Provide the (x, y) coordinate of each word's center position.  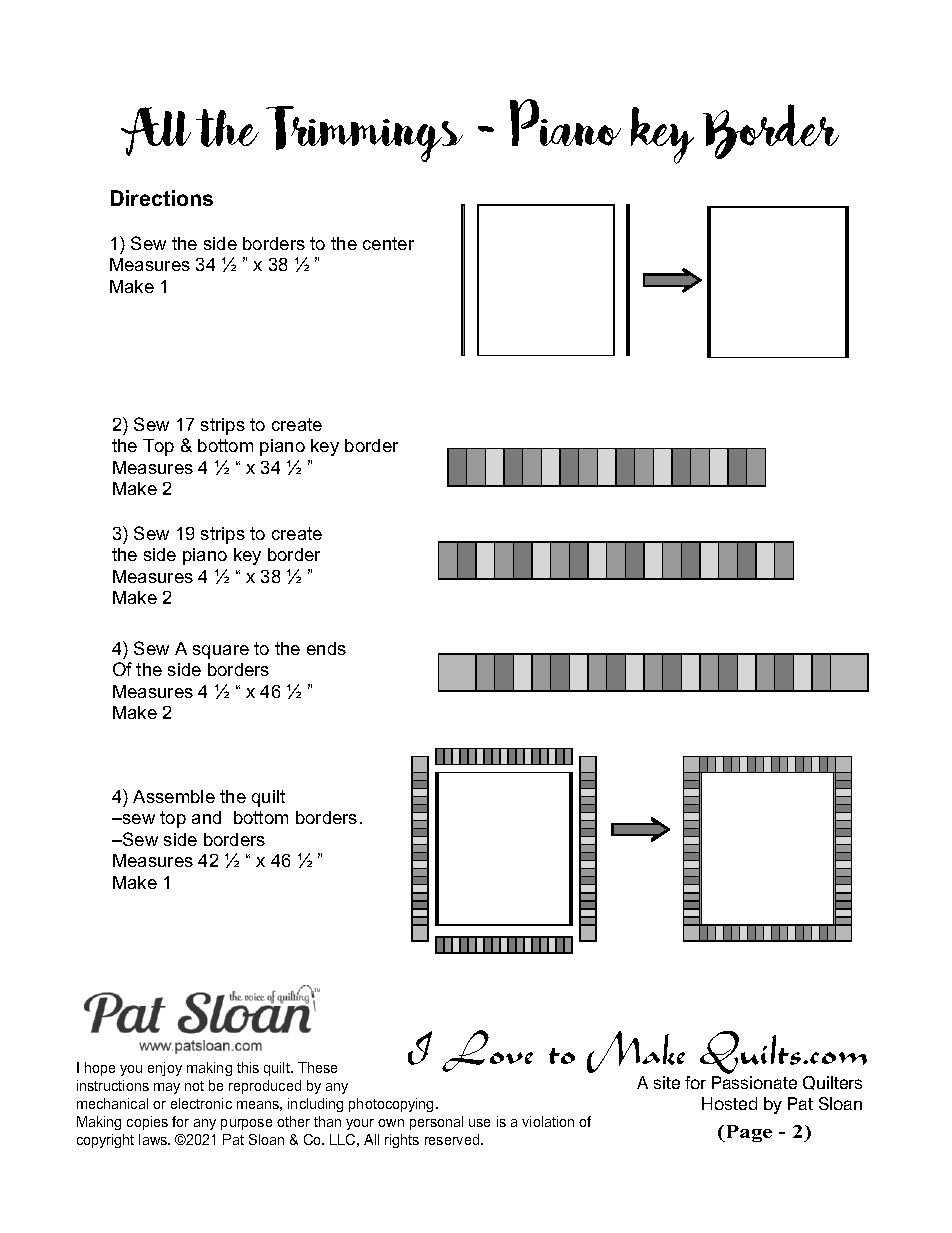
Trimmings (364, 134)
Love (487, 1051)
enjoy (165, 1069)
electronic (201, 1103)
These (317, 1067)
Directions (162, 198)
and (206, 817)
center (388, 243)
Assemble (174, 796)
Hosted (729, 1103)
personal (436, 1123)
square (221, 652)
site (667, 1082)
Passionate (754, 1082)
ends (326, 648)
